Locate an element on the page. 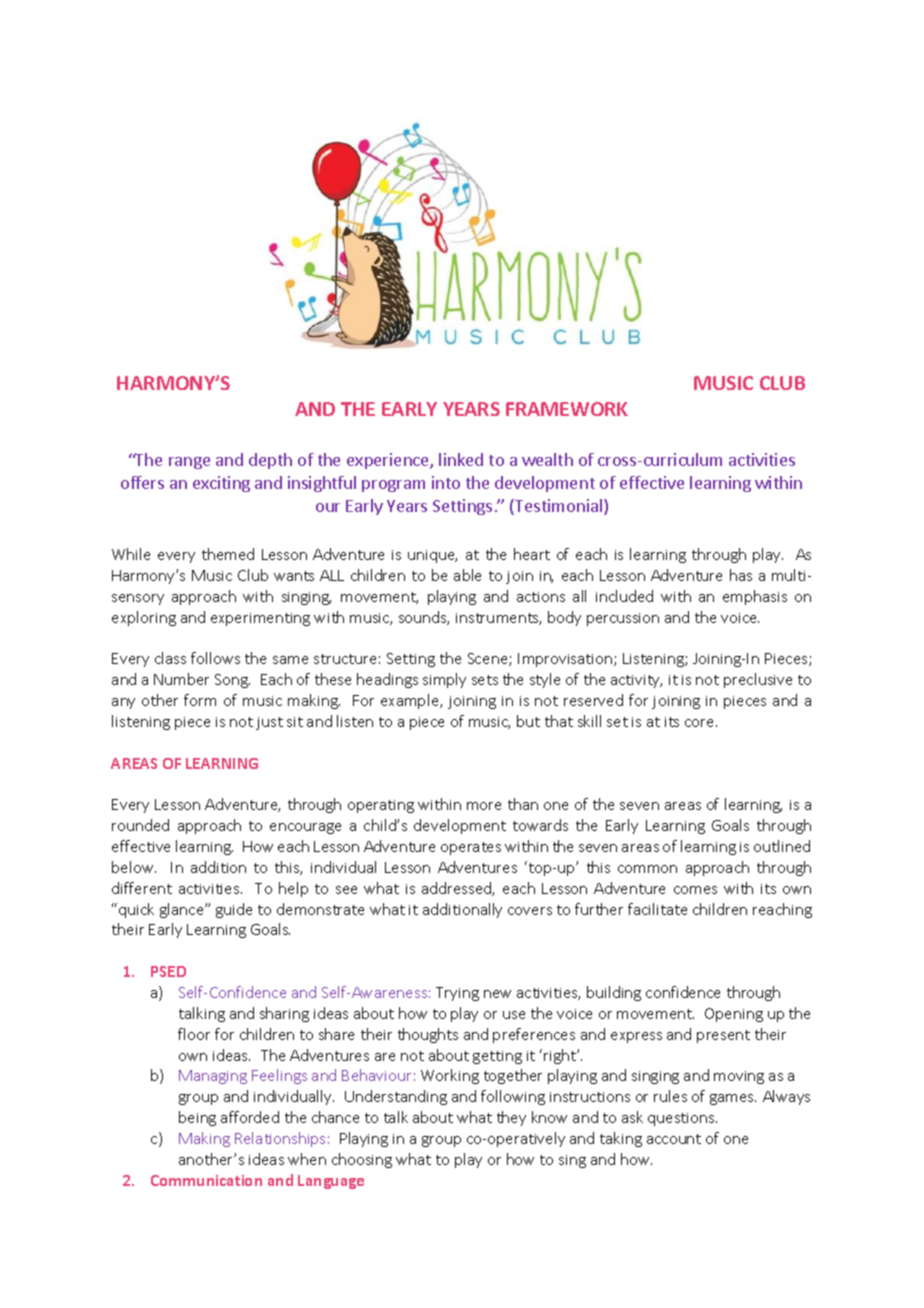 The width and height of the image is (924, 1308). more is located at coordinates (484, 806).
